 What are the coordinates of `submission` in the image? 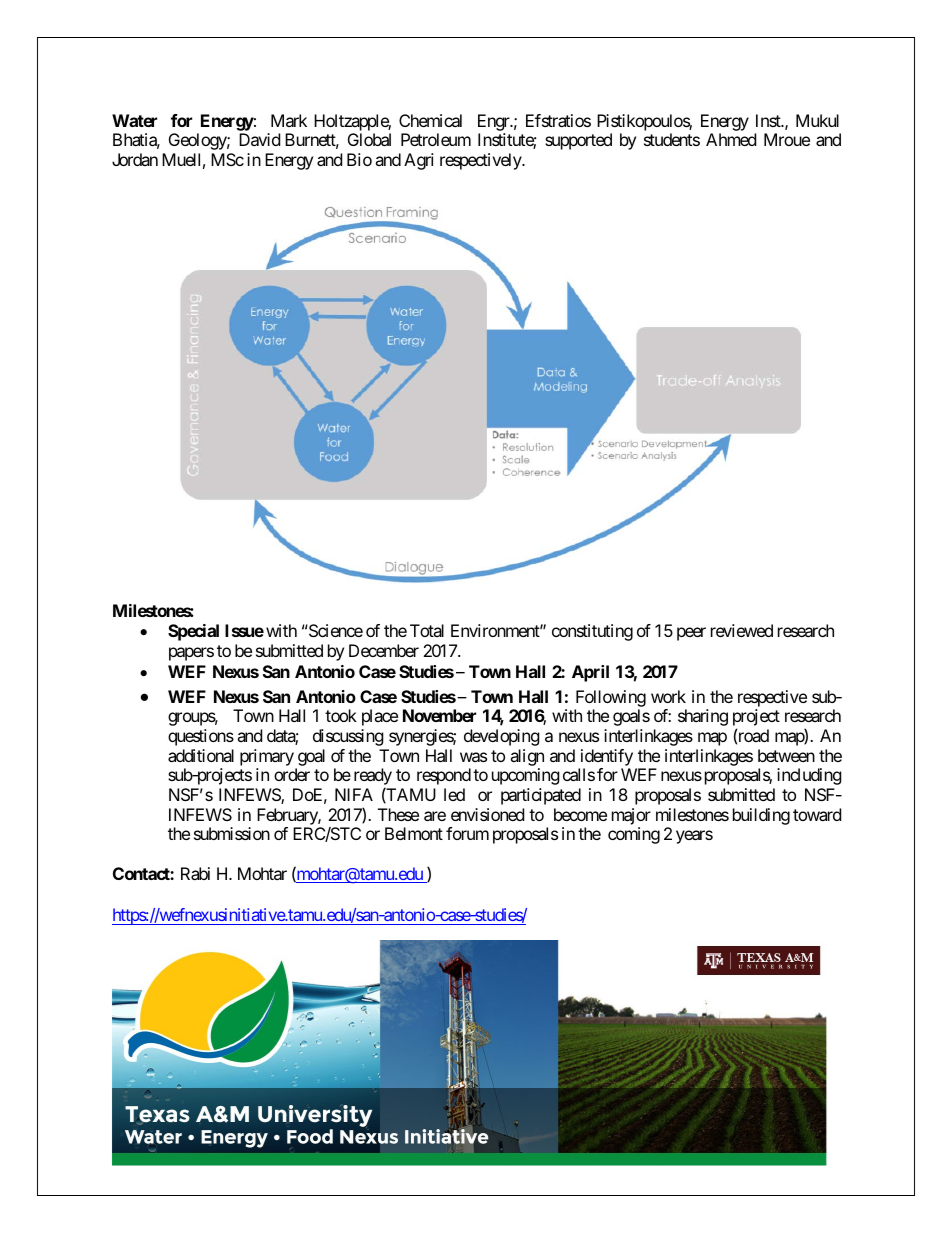 It's located at (232, 833).
